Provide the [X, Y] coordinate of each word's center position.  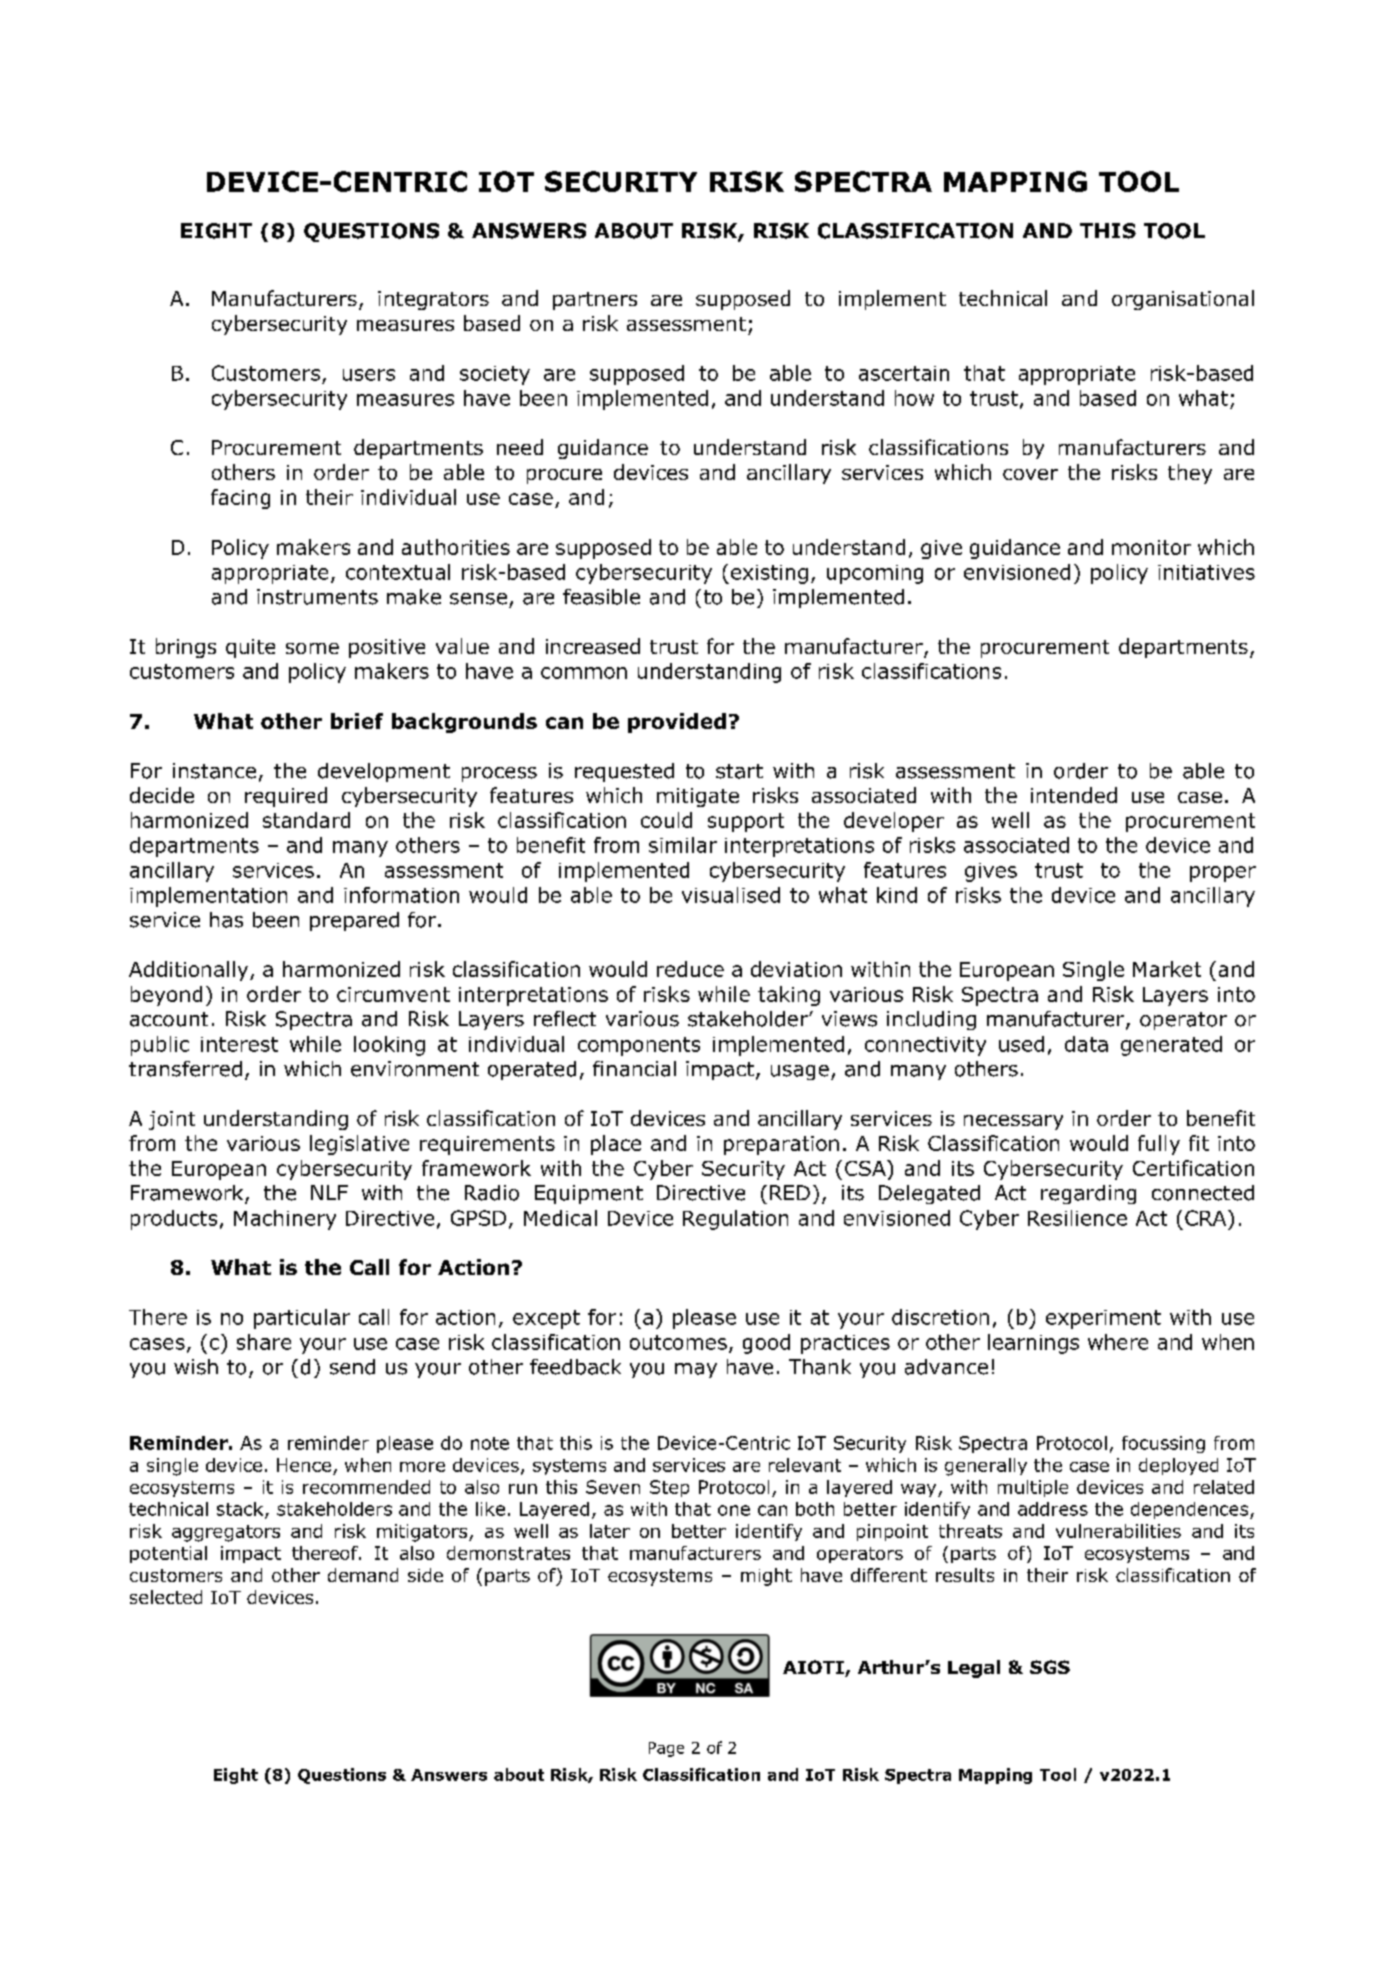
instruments [317, 597]
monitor [1151, 547]
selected [166, 1597]
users [369, 375]
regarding [1088, 1194]
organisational [1183, 300]
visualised [731, 895]
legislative [359, 1145]
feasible [601, 597]
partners [595, 301]
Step [669, 1488]
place [616, 1145]
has [226, 920]
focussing [1163, 1444]
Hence [304, 1465]
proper [1223, 874]
